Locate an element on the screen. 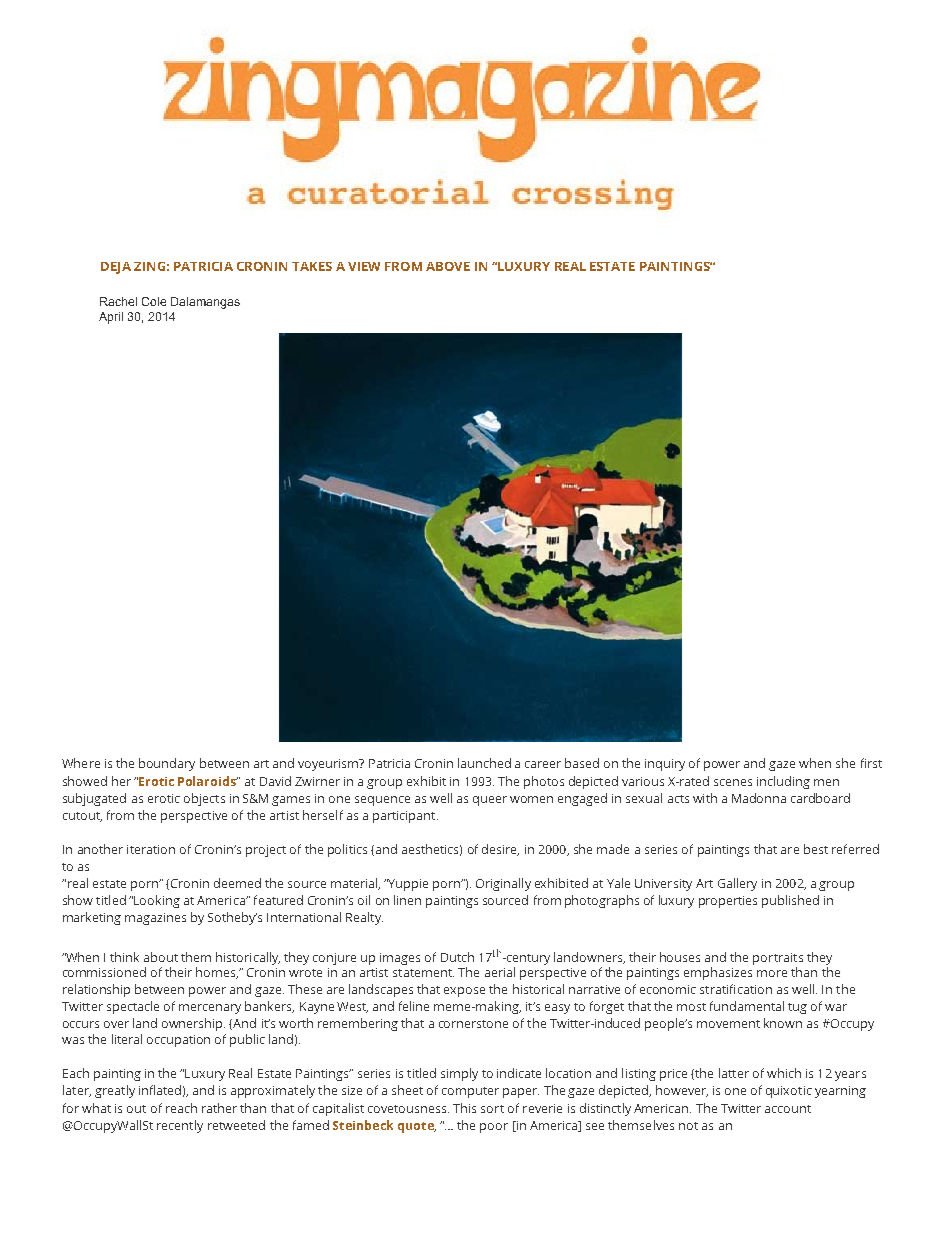 This screenshot has height=1233, width=952. about is located at coordinates (161, 957).
